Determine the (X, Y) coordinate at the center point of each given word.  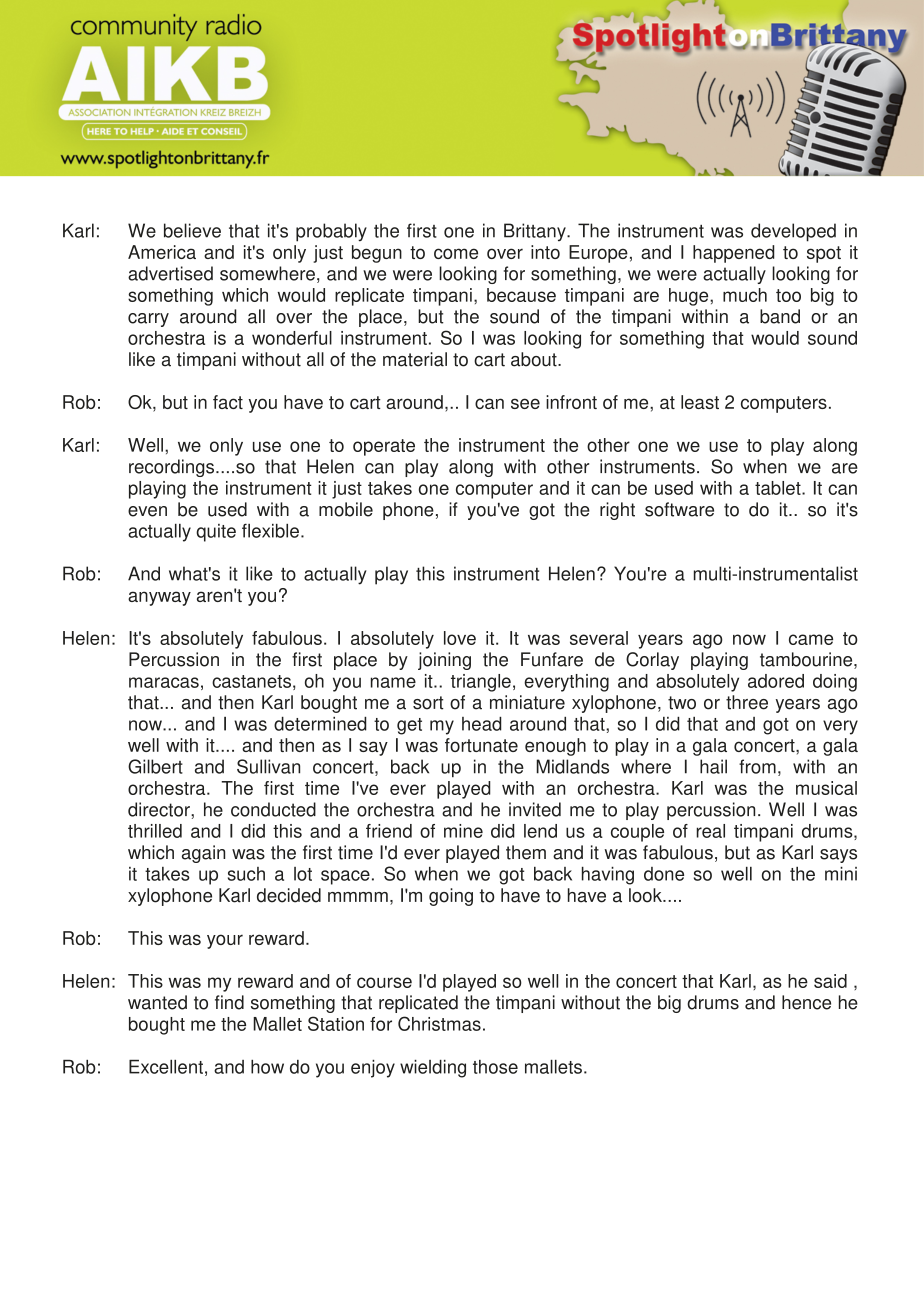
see (525, 403)
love (460, 638)
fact (228, 402)
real (710, 831)
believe (192, 230)
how (267, 1067)
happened (734, 254)
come (456, 253)
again (203, 854)
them (526, 852)
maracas (164, 682)
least (700, 402)
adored (776, 681)
